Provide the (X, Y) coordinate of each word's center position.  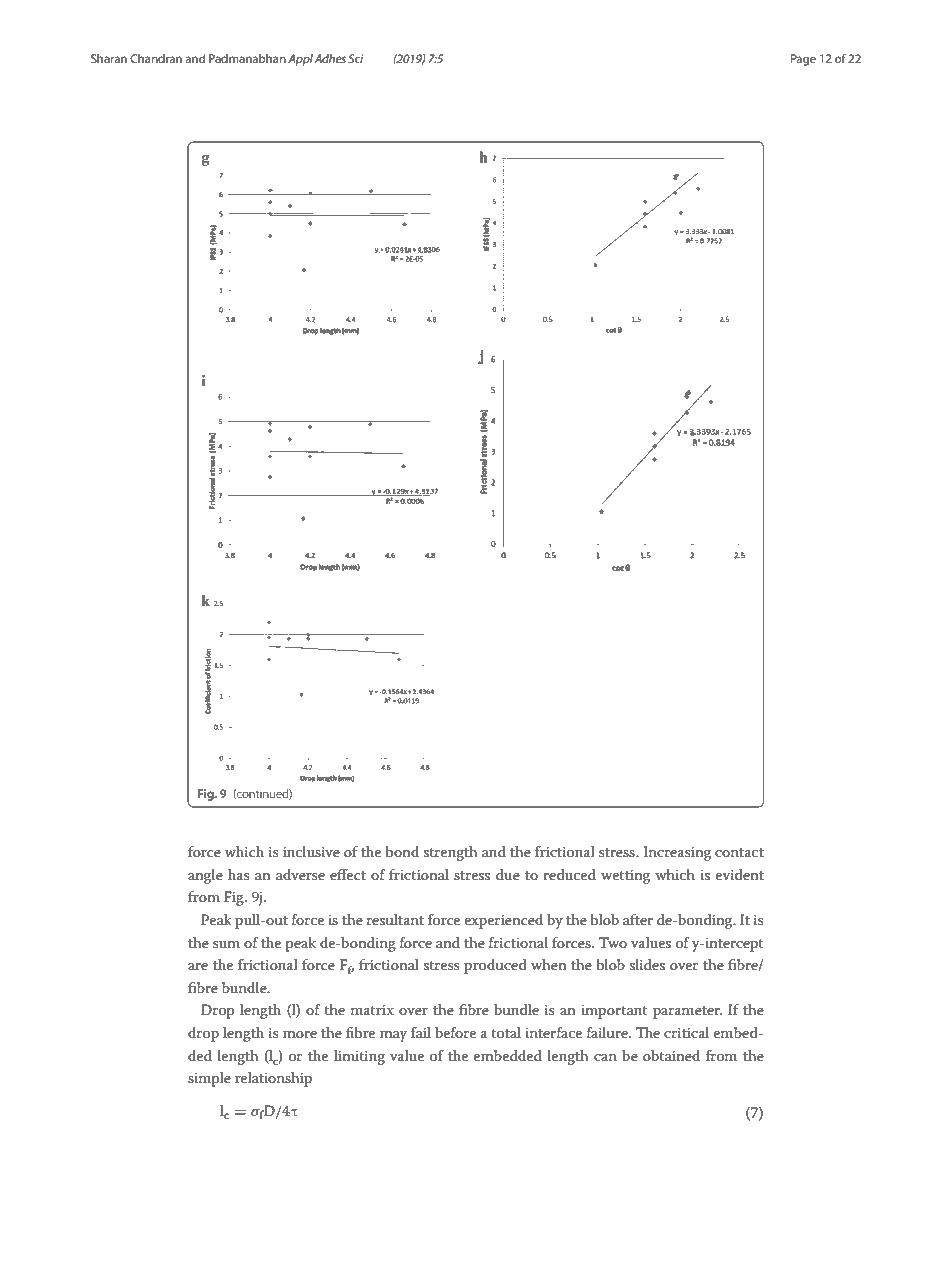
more (300, 1034)
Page (803, 60)
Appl (300, 60)
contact (739, 852)
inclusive (311, 851)
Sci (355, 58)
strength (451, 853)
